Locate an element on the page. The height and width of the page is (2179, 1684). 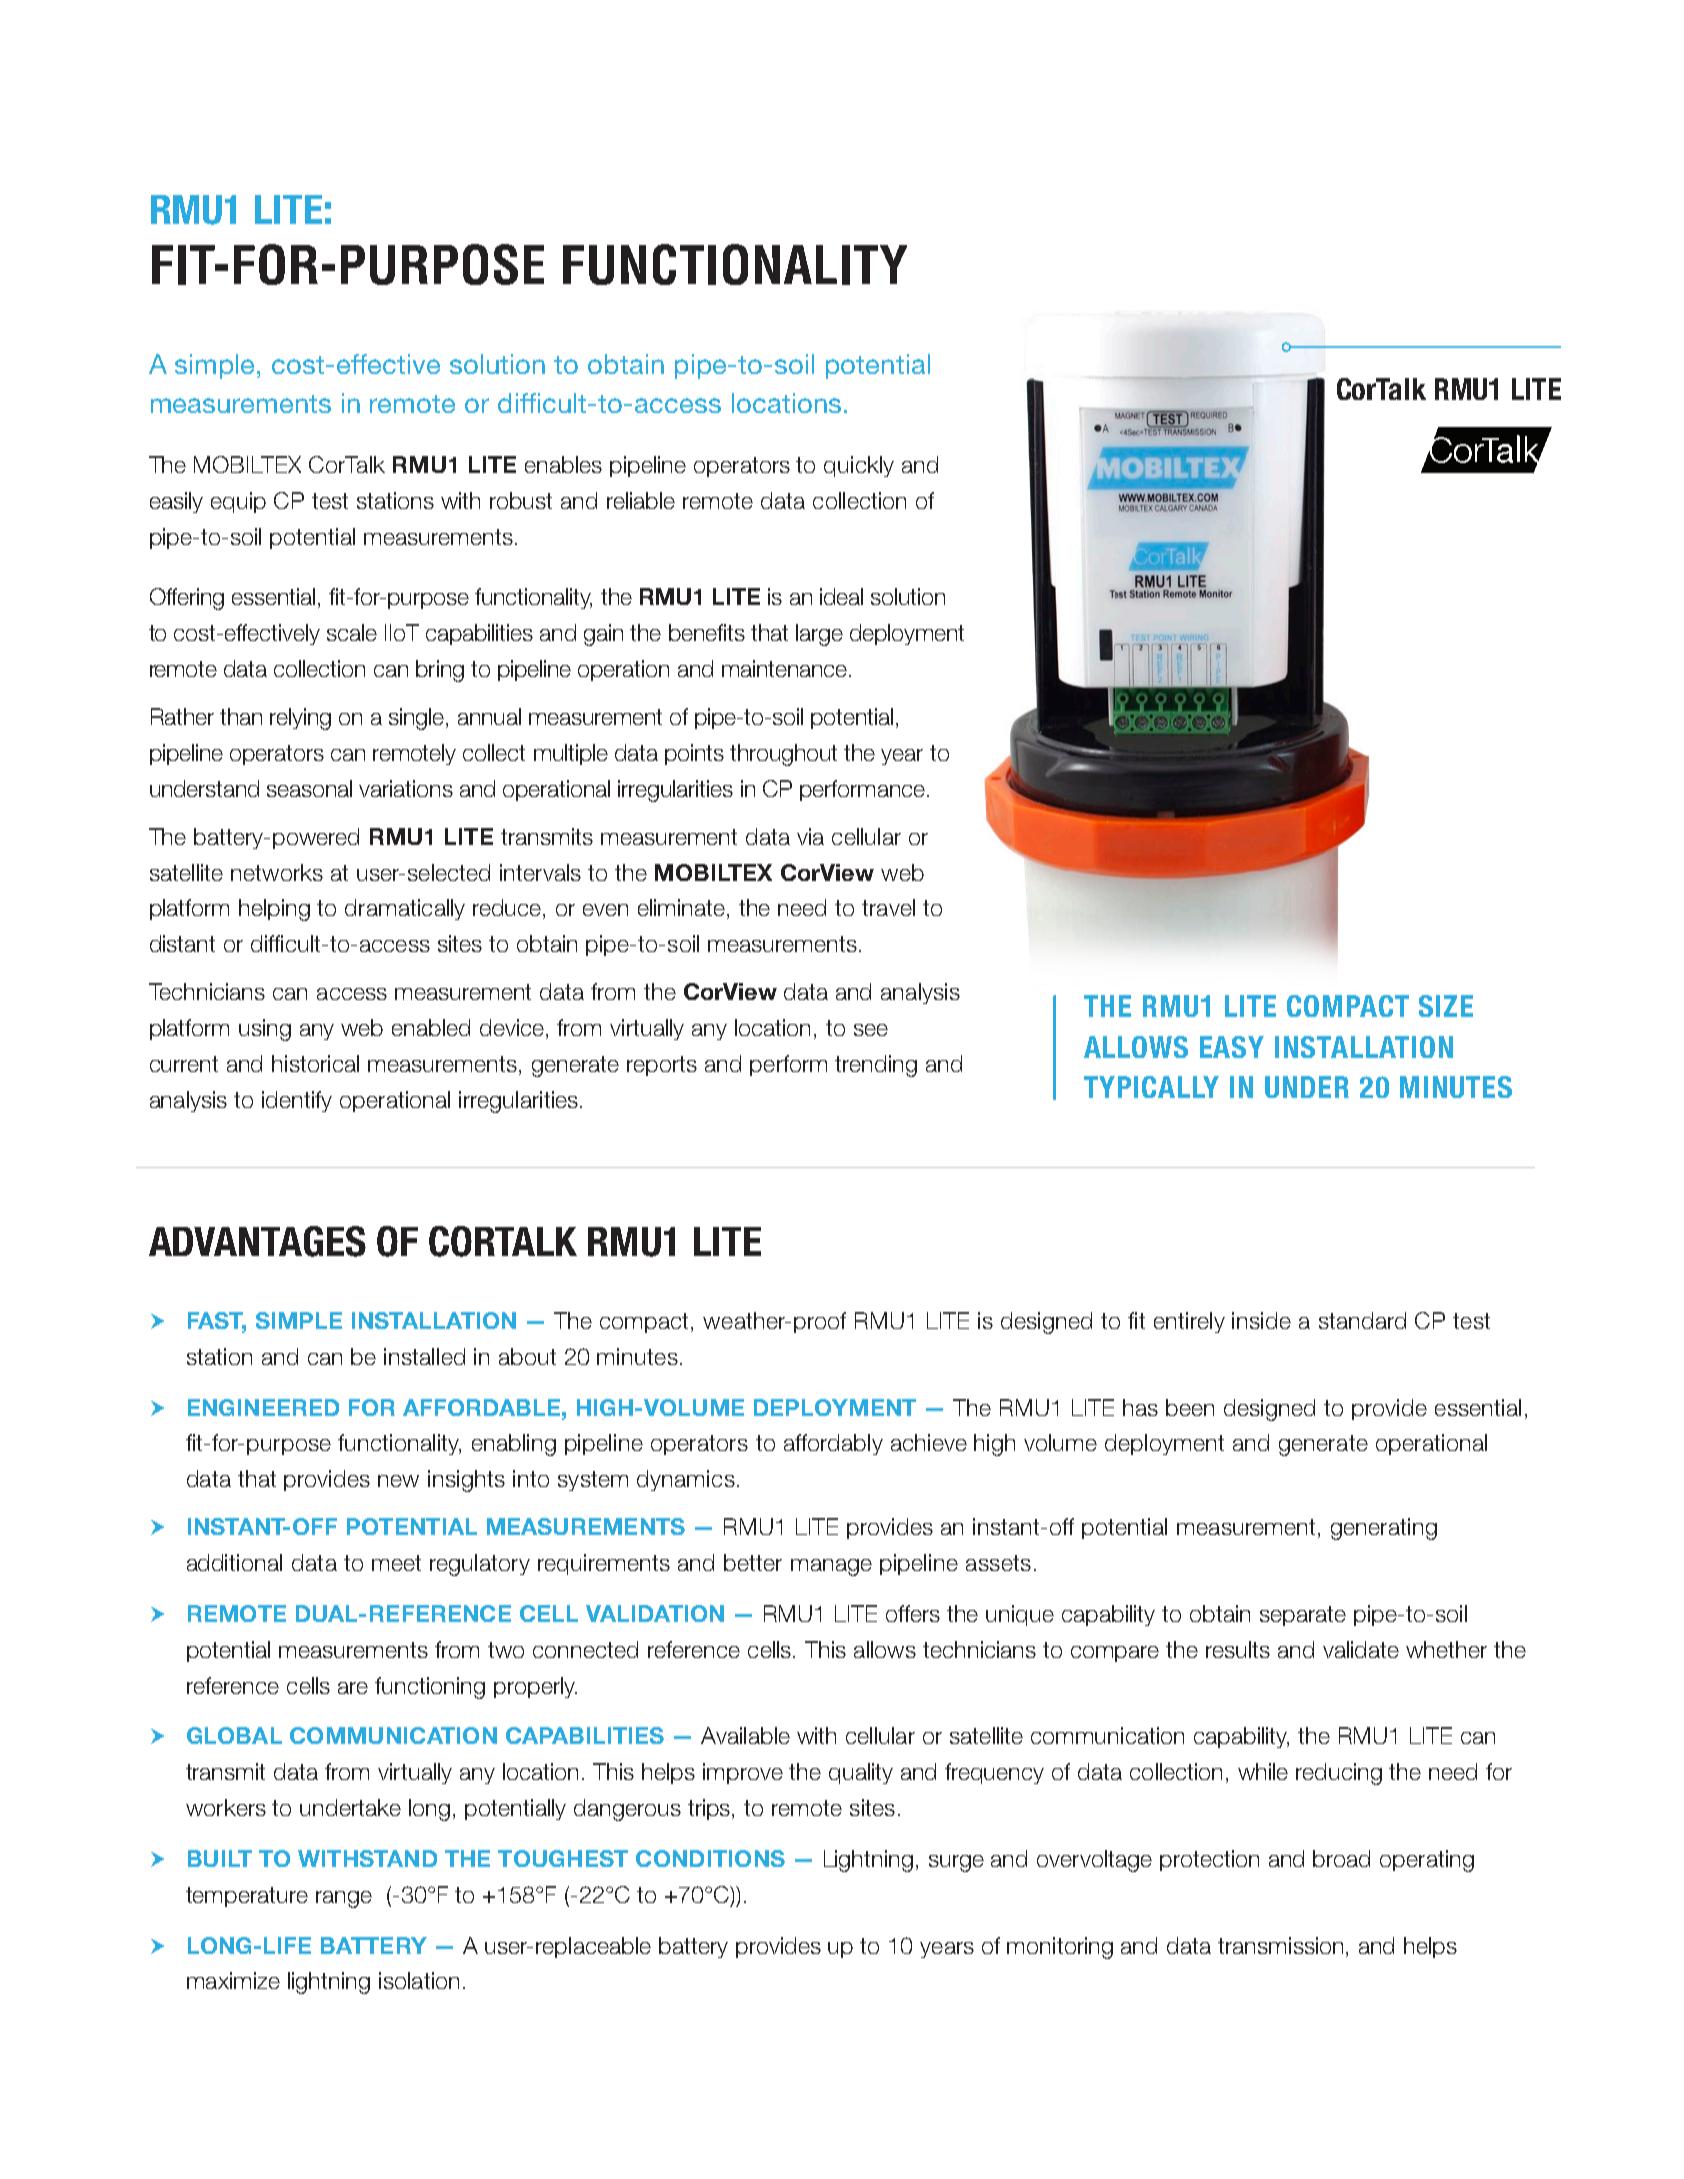
equip is located at coordinates (238, 502).
